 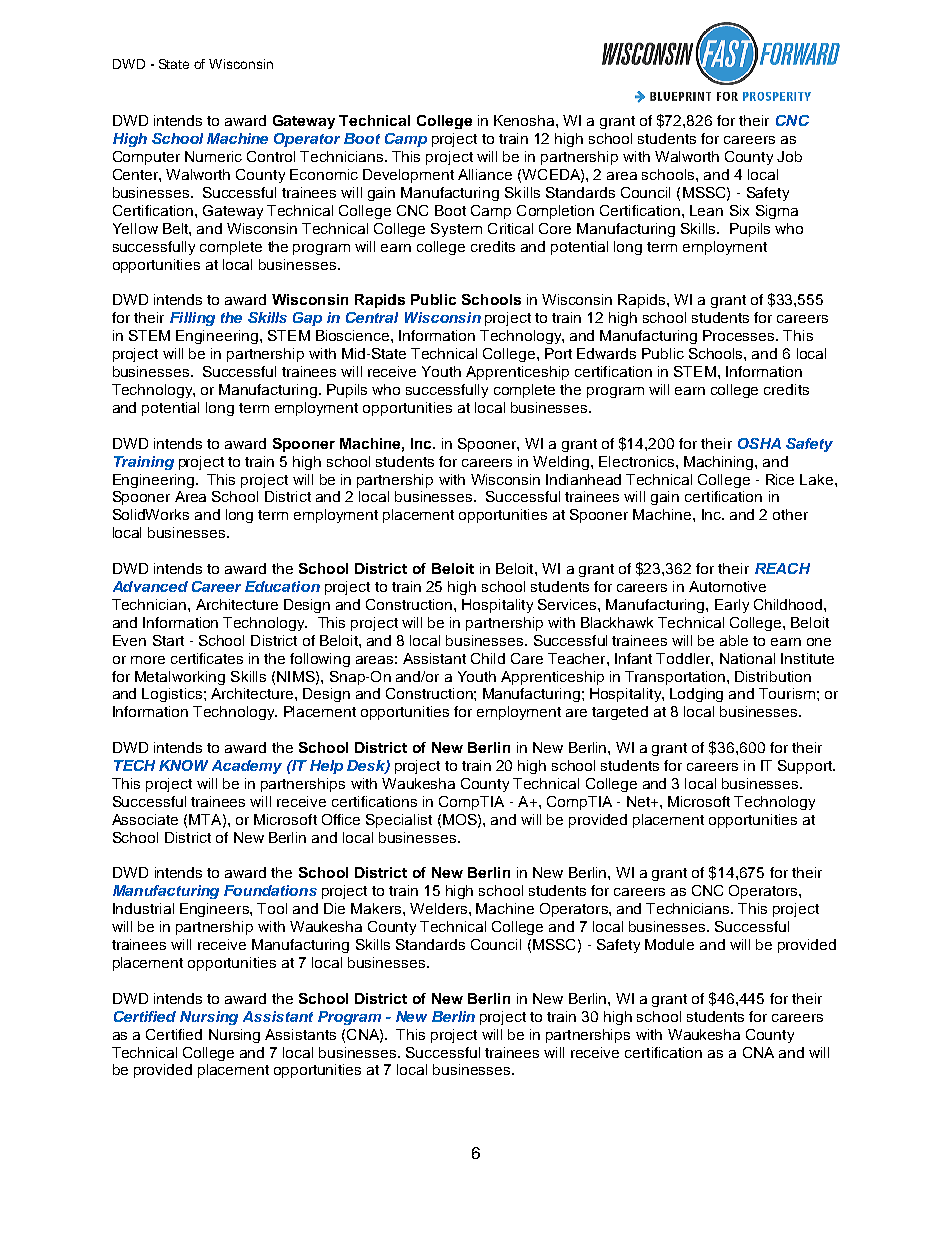 I want to click on Advanced, so click(x=150, y=586).
